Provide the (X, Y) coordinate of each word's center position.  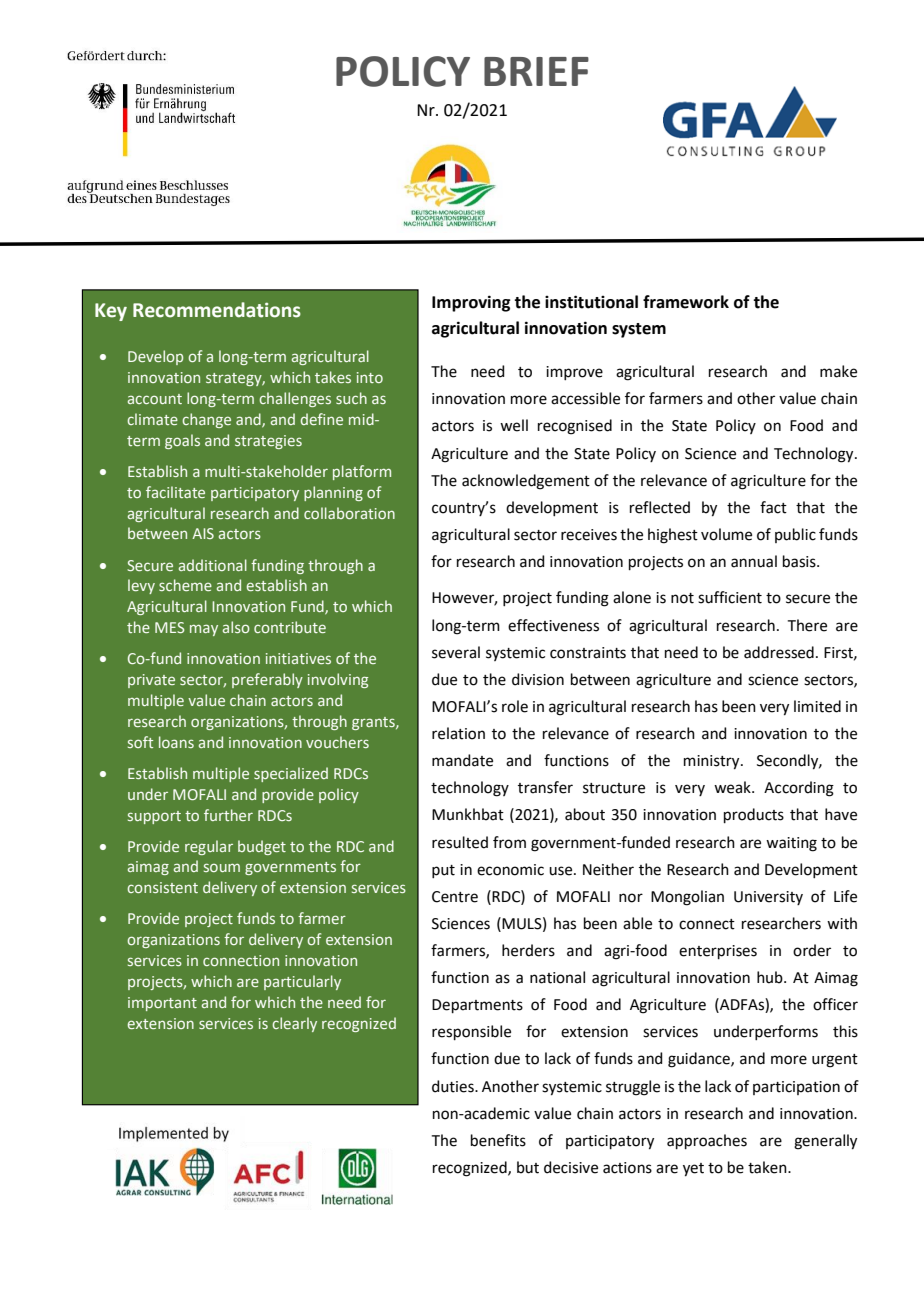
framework (686, 302)
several (456, 652)
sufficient (730, 597)
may (204, 630)
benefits (498, 1140)
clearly (294, 1024)
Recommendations (217, 310)
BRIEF (536, 71)
